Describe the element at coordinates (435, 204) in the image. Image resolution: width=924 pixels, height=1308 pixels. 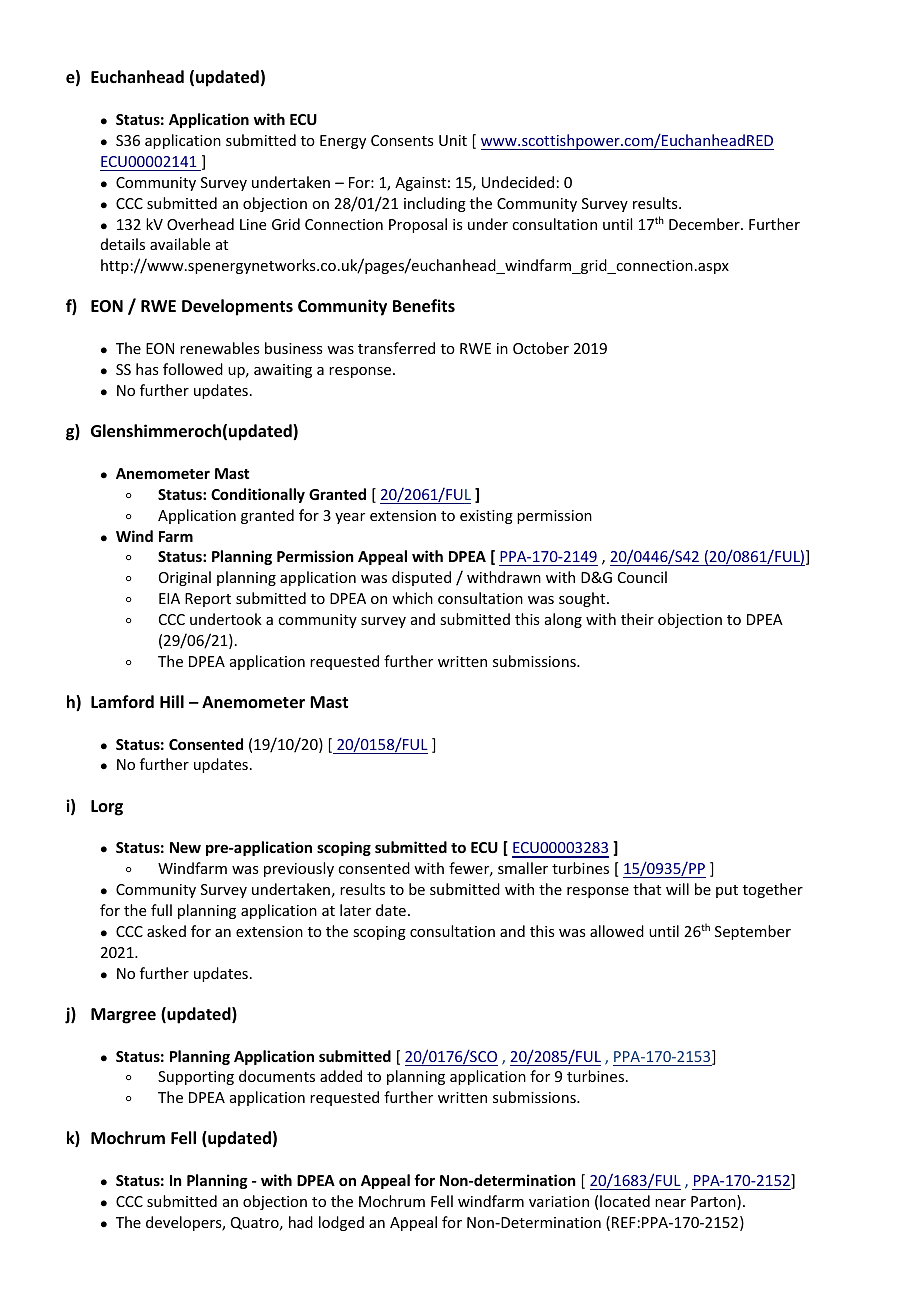
I see `including` at that location.
